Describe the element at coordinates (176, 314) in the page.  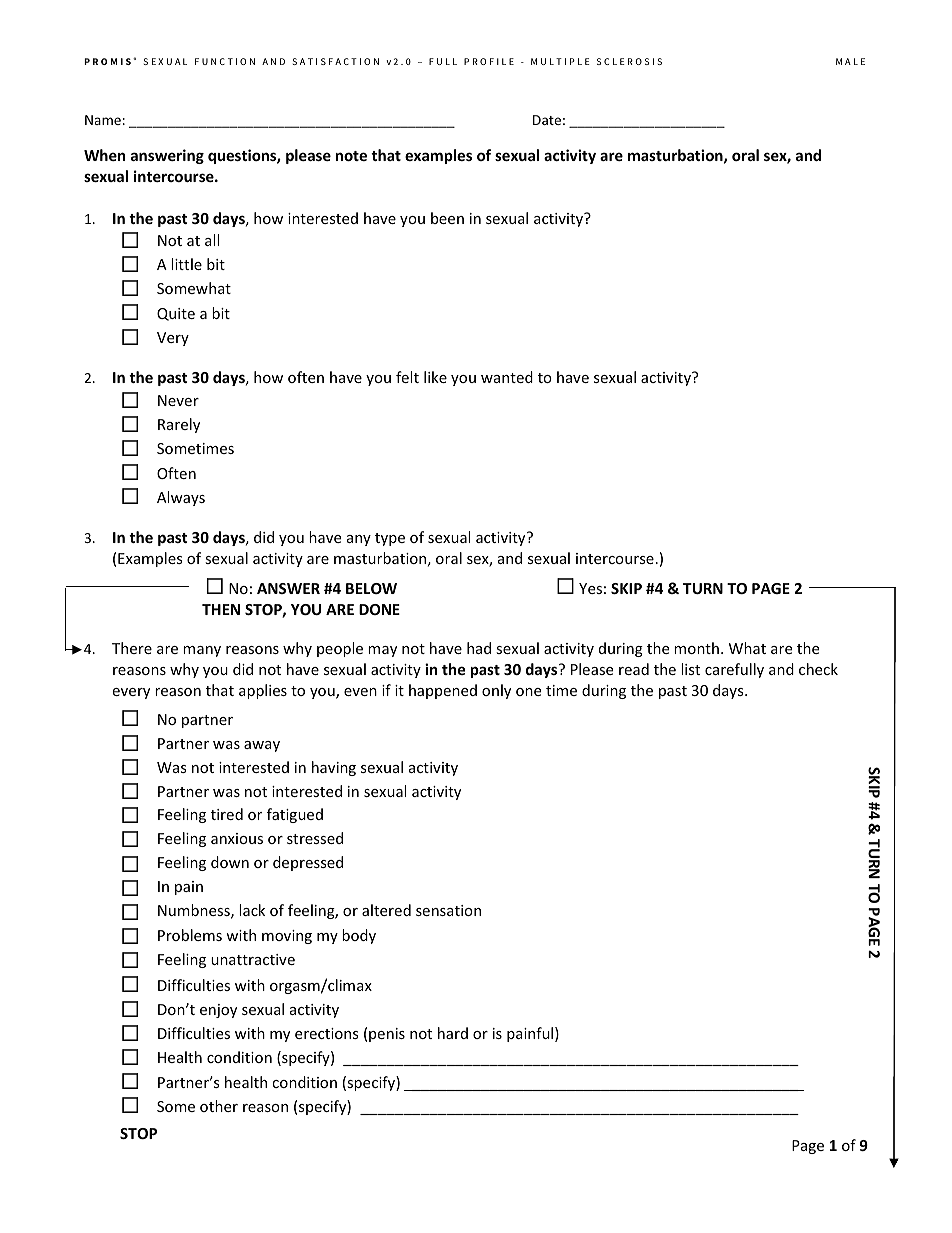
I see `Quite` at that location.
